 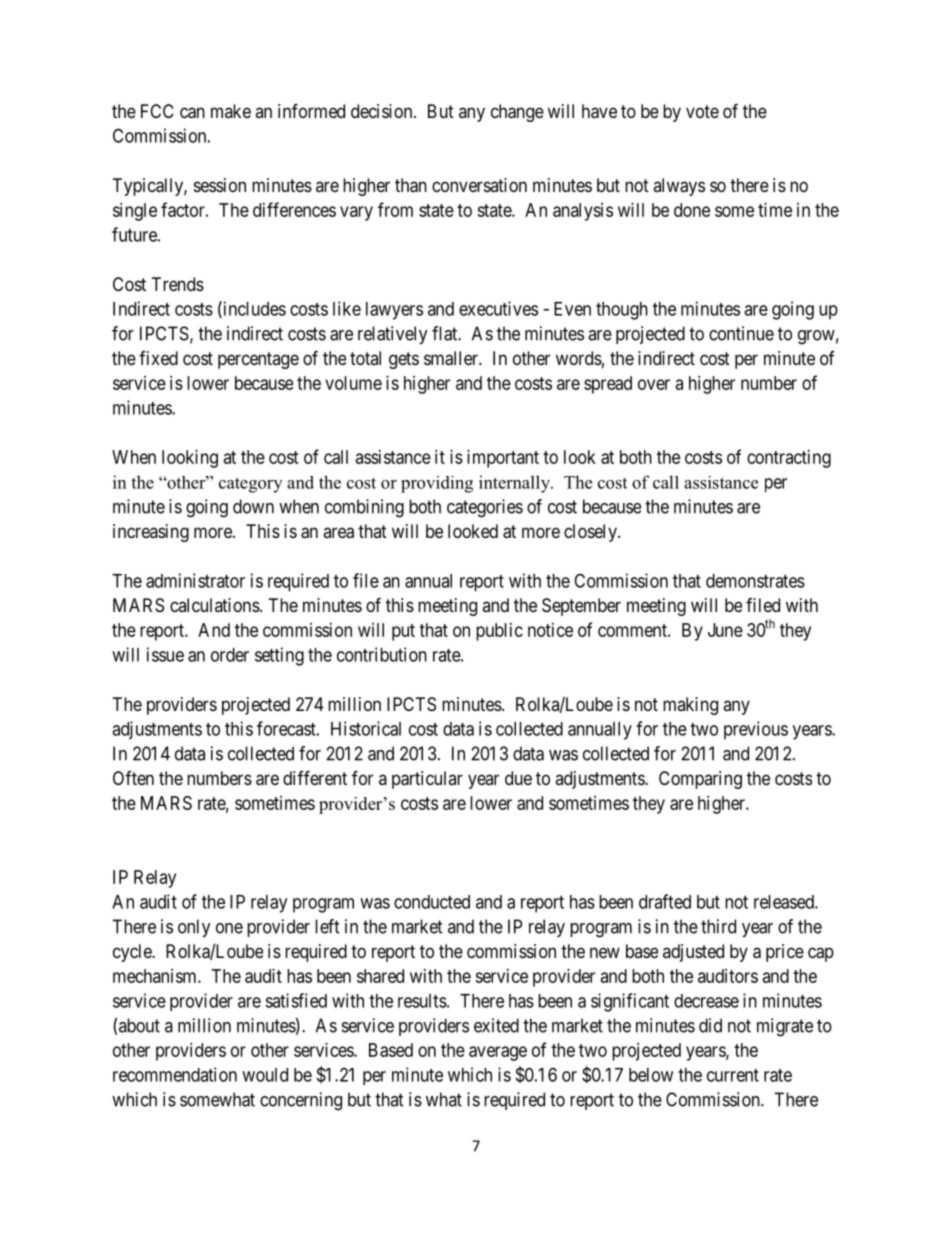 What do you see at coordinates (702, 111) in the image?
I see `vote` at bounding box center [702, 111].
